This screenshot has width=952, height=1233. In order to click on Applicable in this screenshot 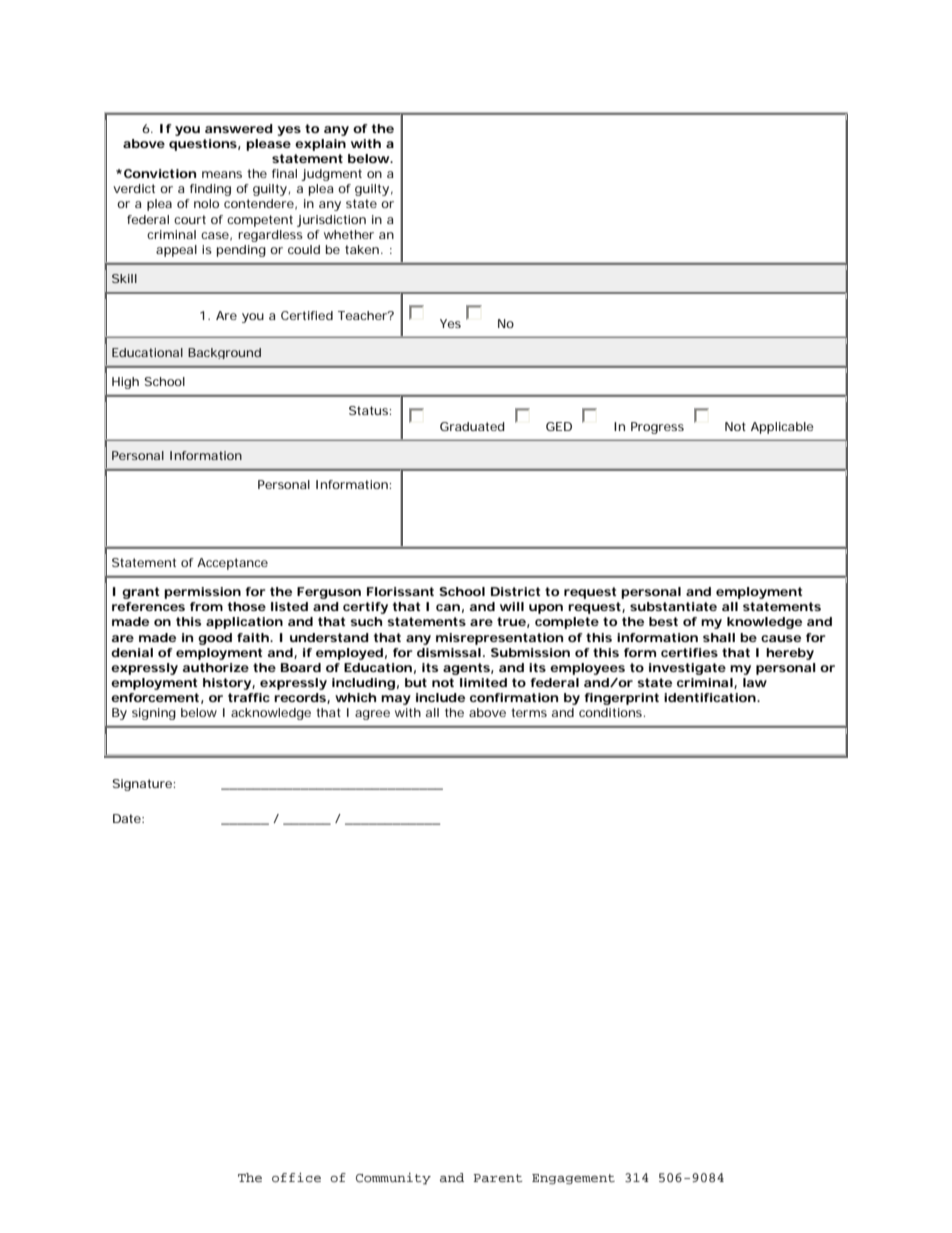, I will do `click(782, 428)`.
